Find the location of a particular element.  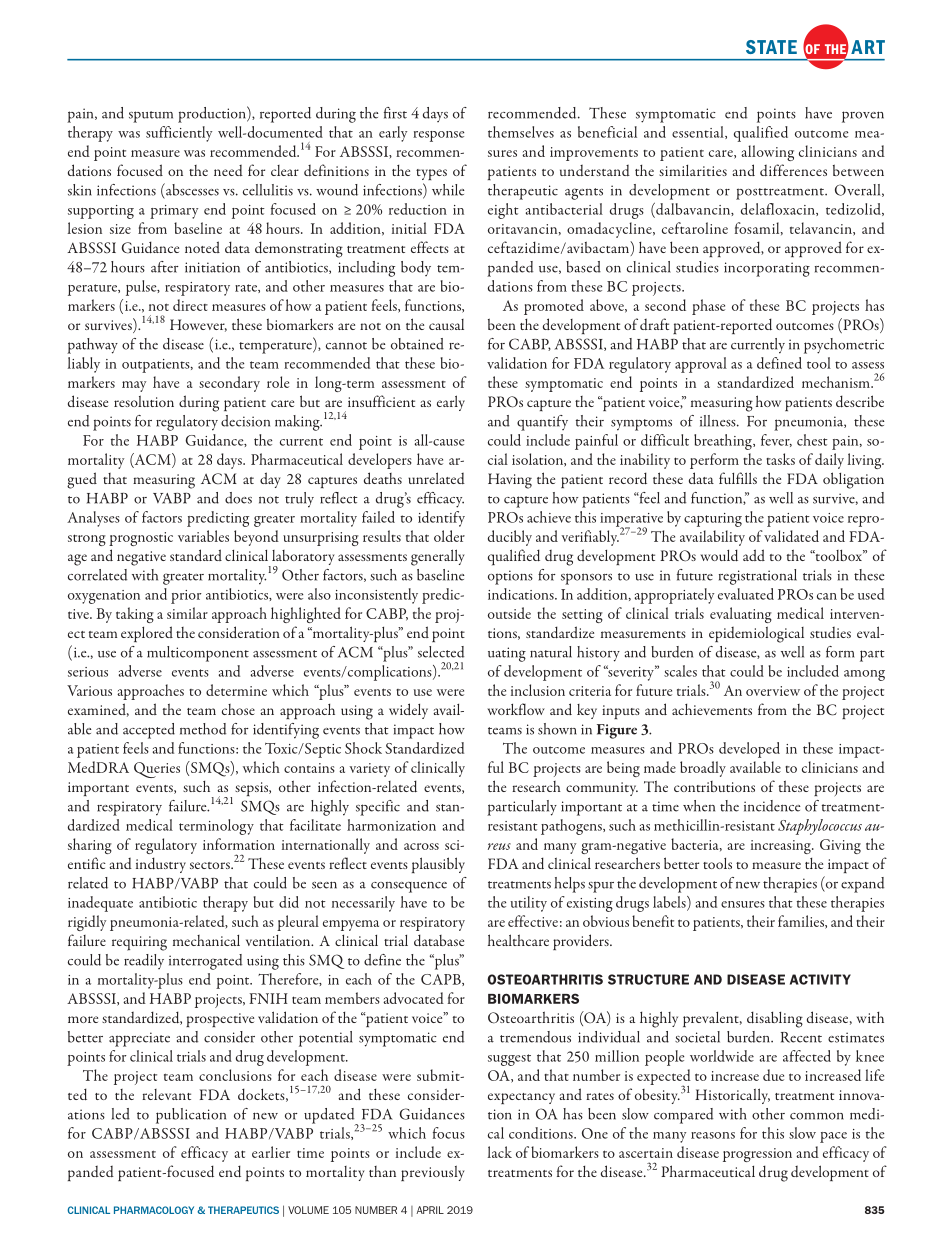

PHARMACOLOGY is located at coordinates (154, 1210).
